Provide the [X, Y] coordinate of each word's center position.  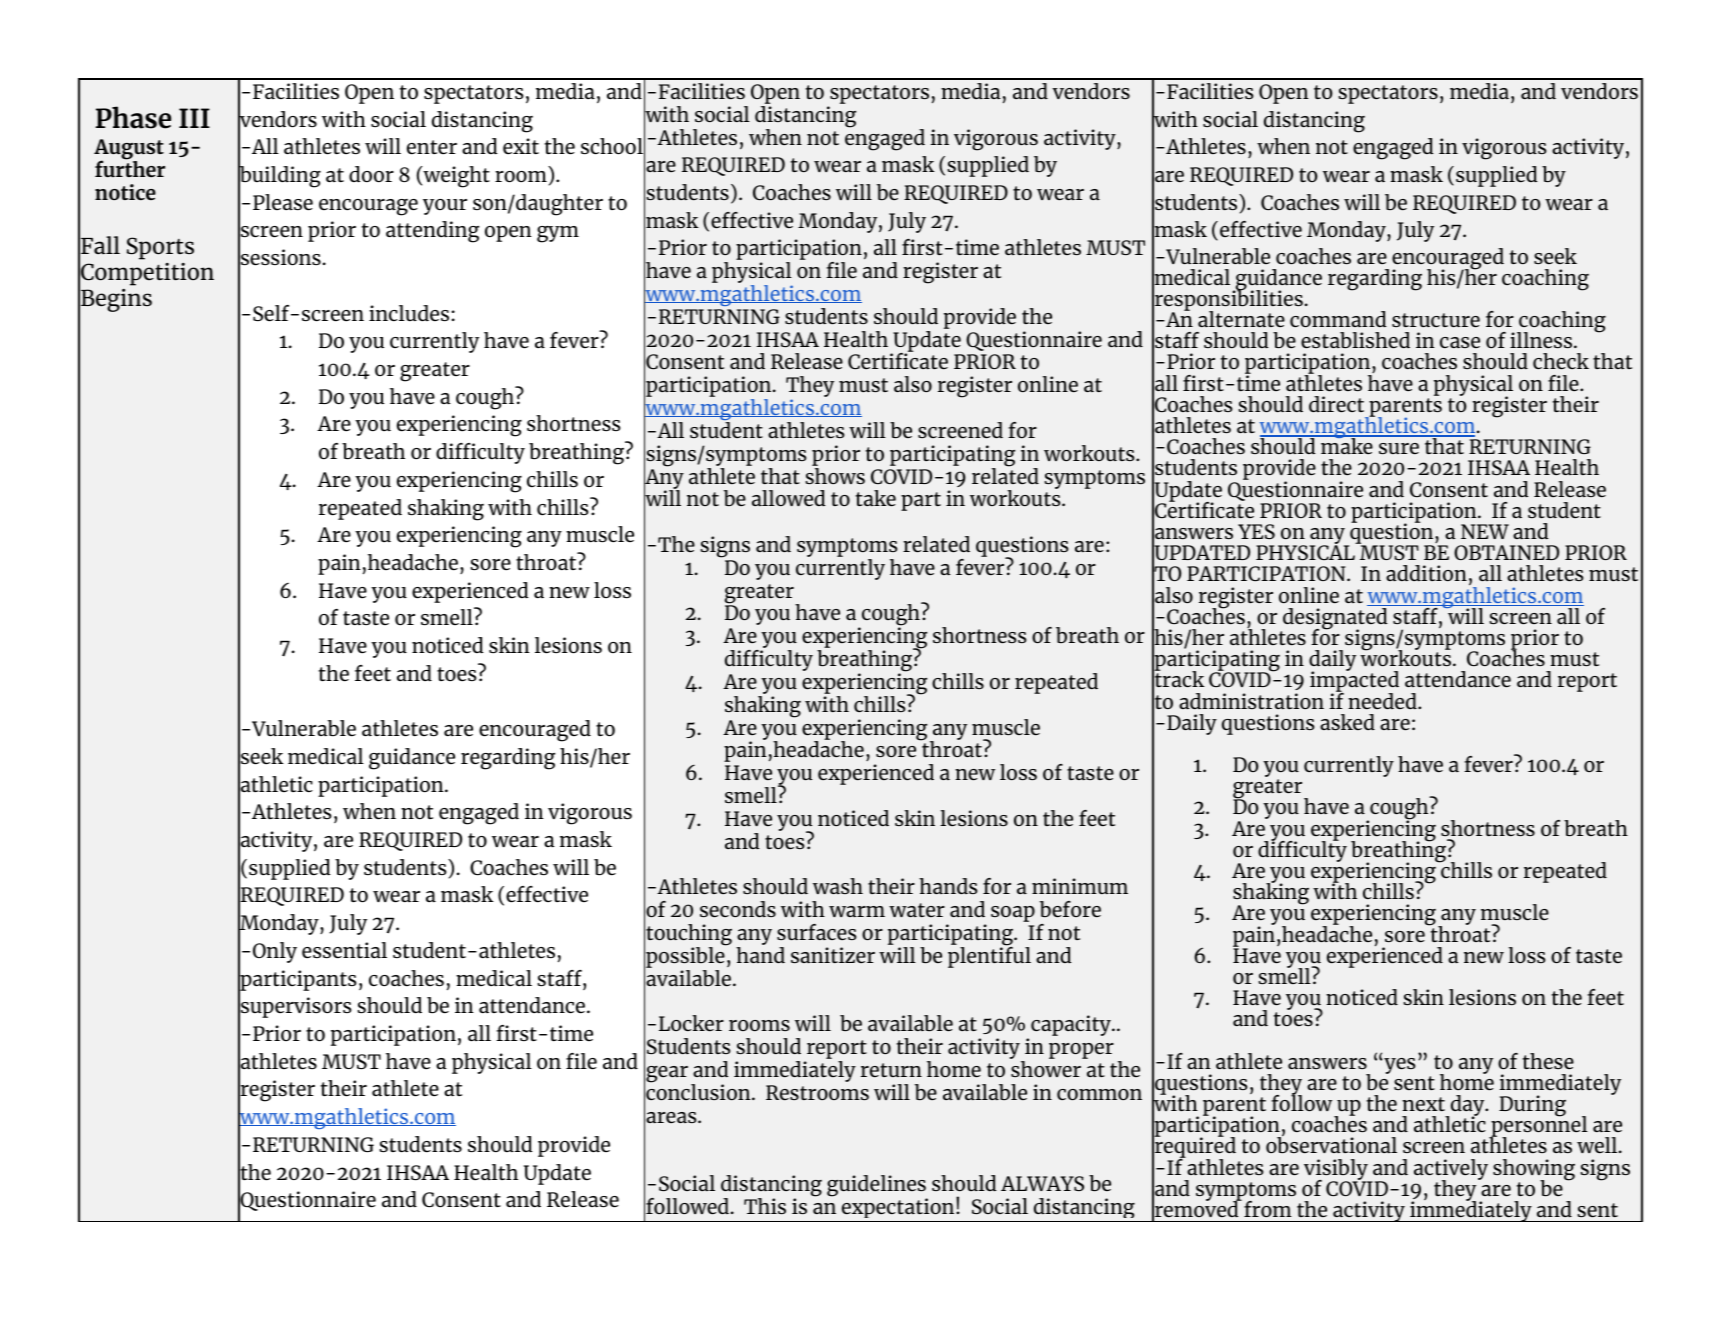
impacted [1354, 682]
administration [1251, 701]
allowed [788, 498]
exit [521, 146]
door [371, 174]
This [765, 1206]
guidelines [877, 1187]
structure [1436, 320]
